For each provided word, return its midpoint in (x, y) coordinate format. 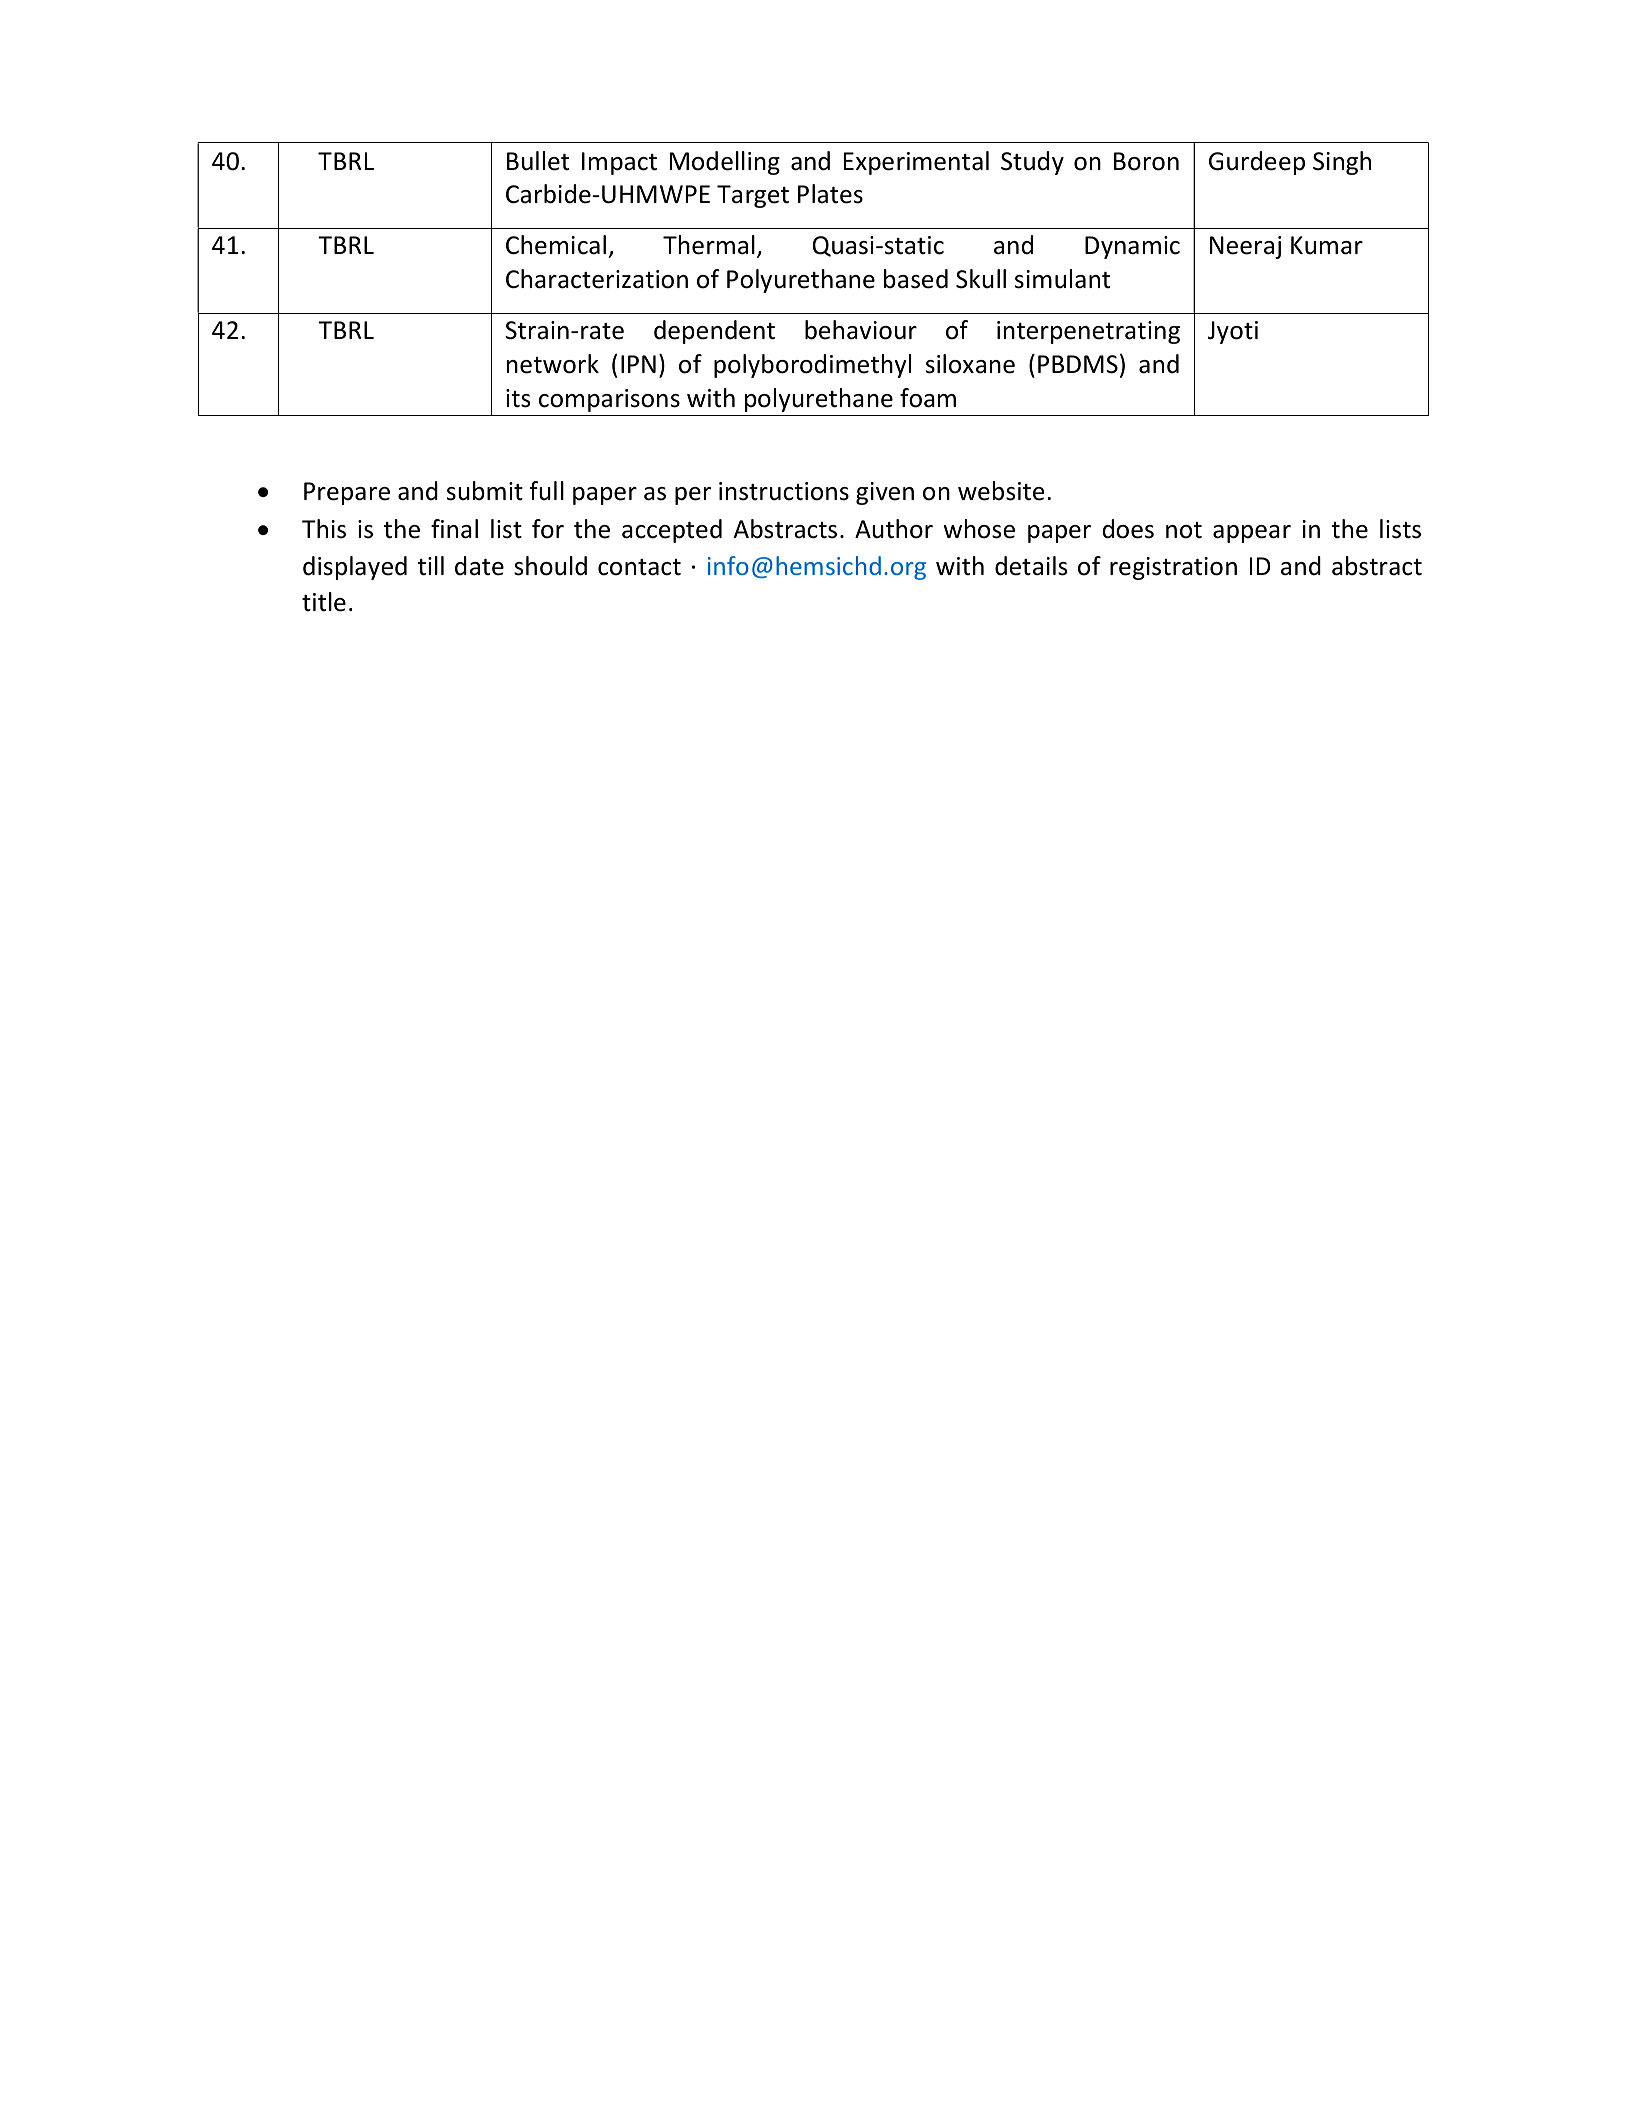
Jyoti (1233, 332)
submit (485, 491)
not (1184, 530)
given (885, 493)
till (431, 566)
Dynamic (1132, 247)
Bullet (538, 161)
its (518, 398)
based (916, 279)
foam (928, 398)
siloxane (970, 364)
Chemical (556, 245)
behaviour (861, 330)
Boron (1146, 161)
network (553, 364)
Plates (830, 194)
